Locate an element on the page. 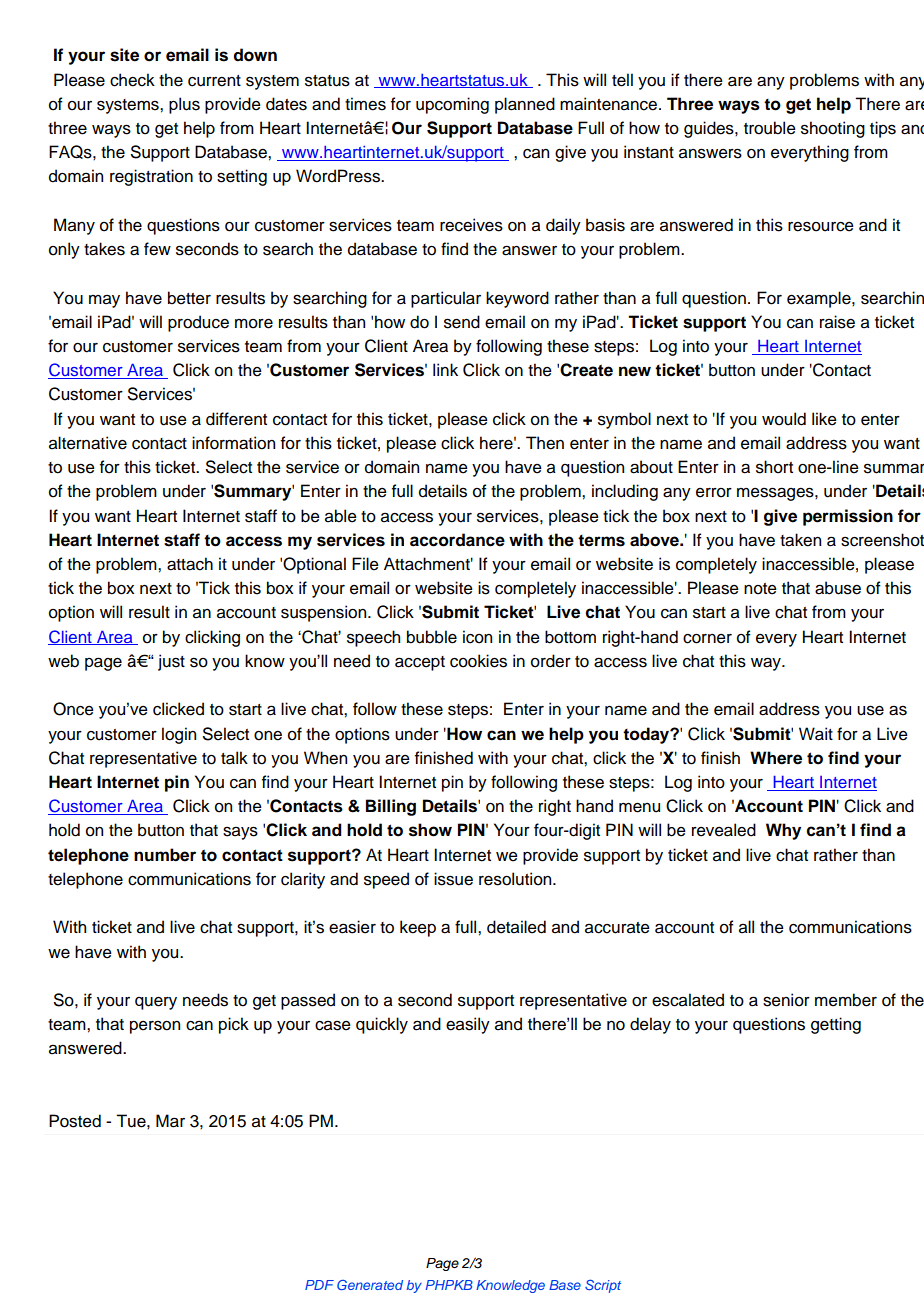 This document has height=1308, width=924. issue is located at coordinates (453, 879).
